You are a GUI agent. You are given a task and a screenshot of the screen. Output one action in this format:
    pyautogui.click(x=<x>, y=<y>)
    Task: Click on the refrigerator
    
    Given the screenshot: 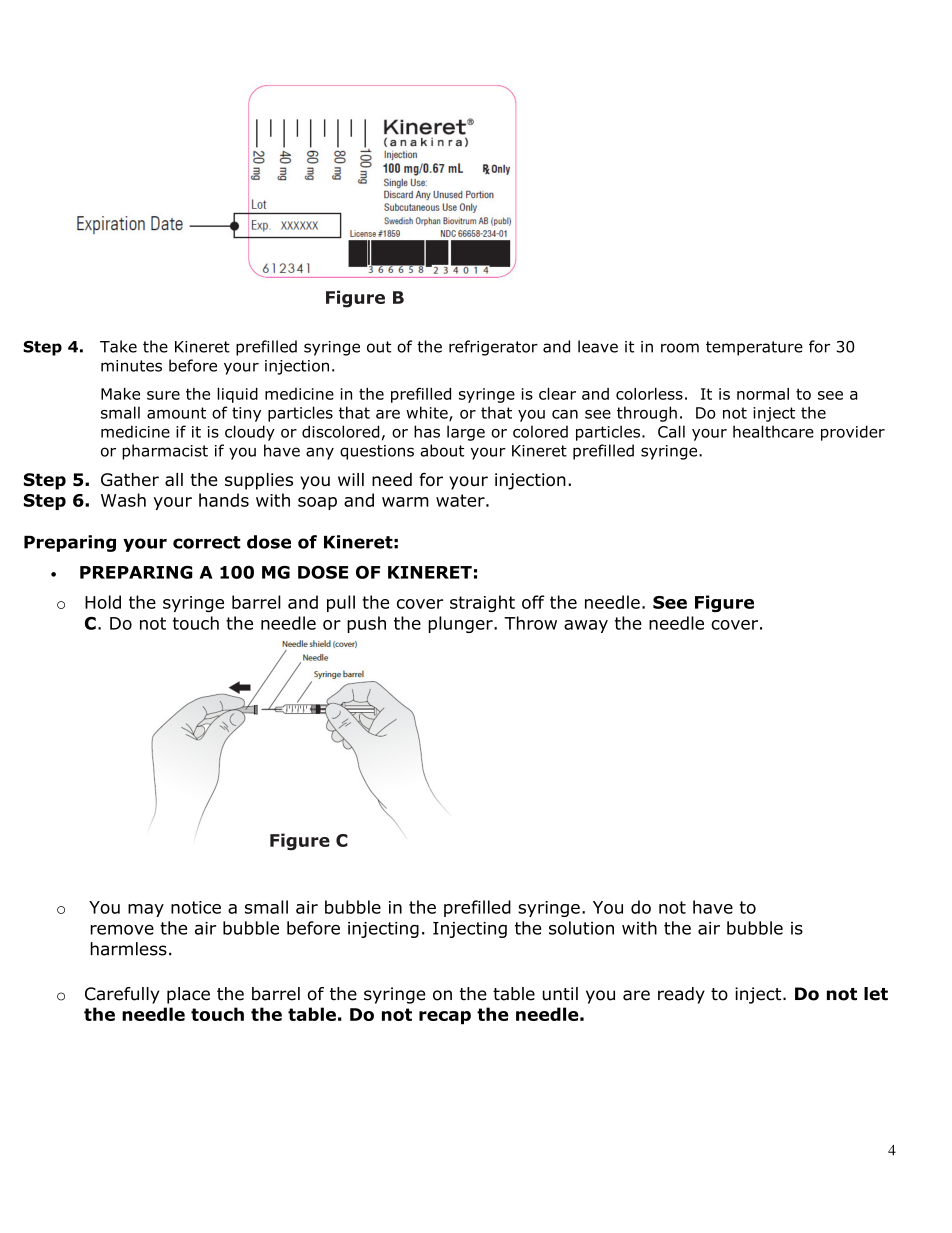 What is the action you would take?
    pyautogui.click(x=493, y=348)
